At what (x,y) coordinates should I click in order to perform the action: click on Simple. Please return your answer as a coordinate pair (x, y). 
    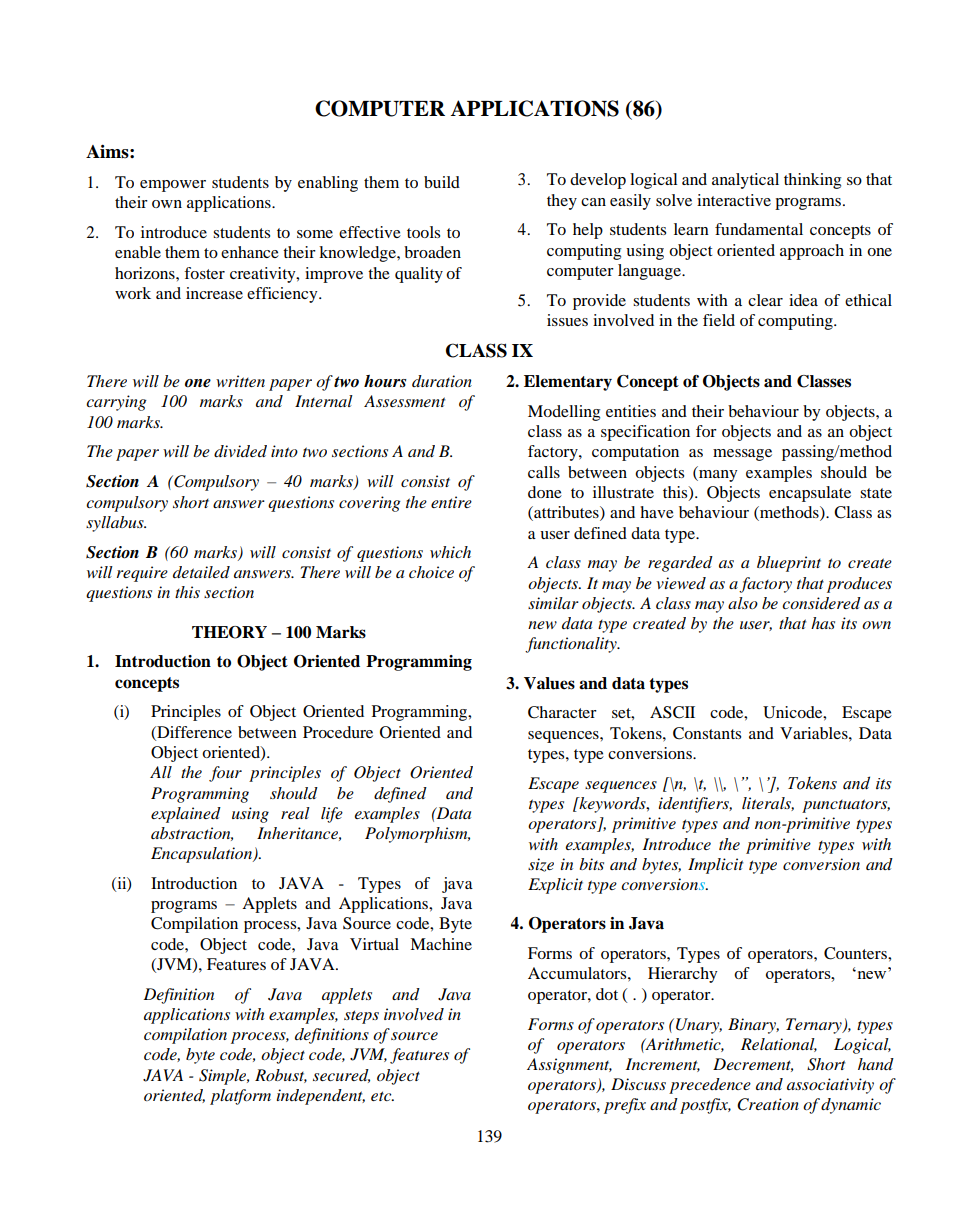
    Looking at the image, I should click on (224, 1077).
